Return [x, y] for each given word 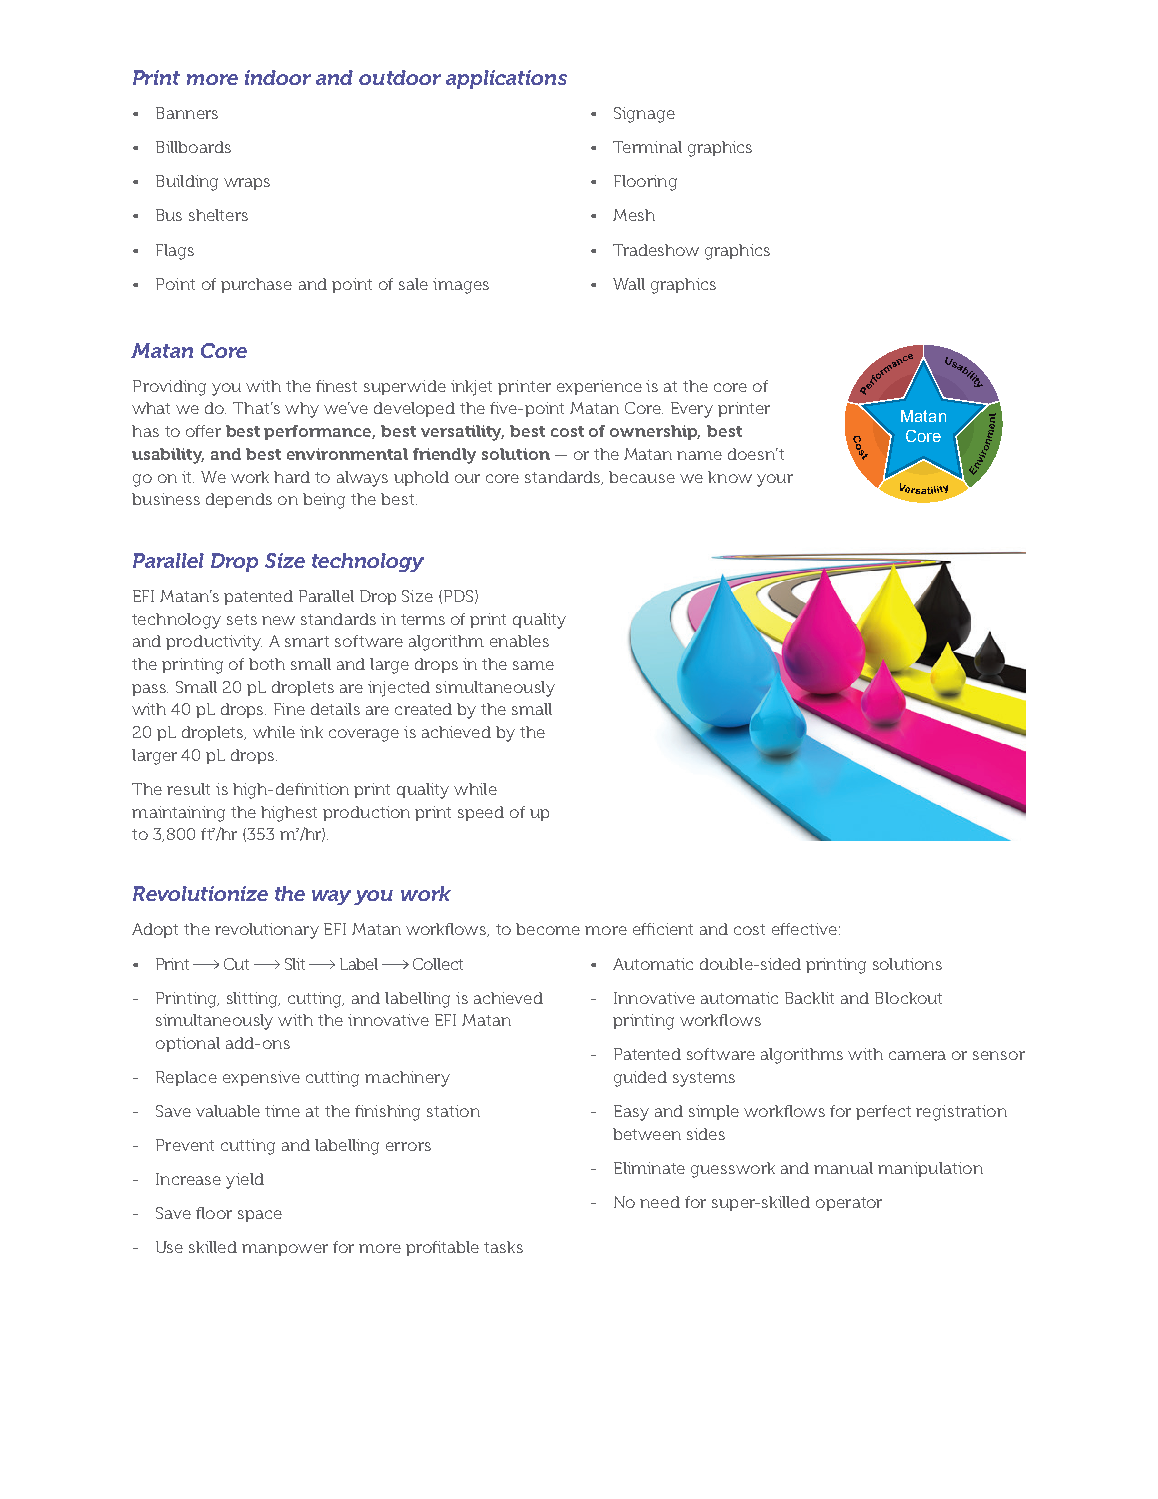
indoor [278, 77]
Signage [644, 115]
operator [849, 1204]
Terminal [647, 147]
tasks [503, 1247]
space [260, 1216]
